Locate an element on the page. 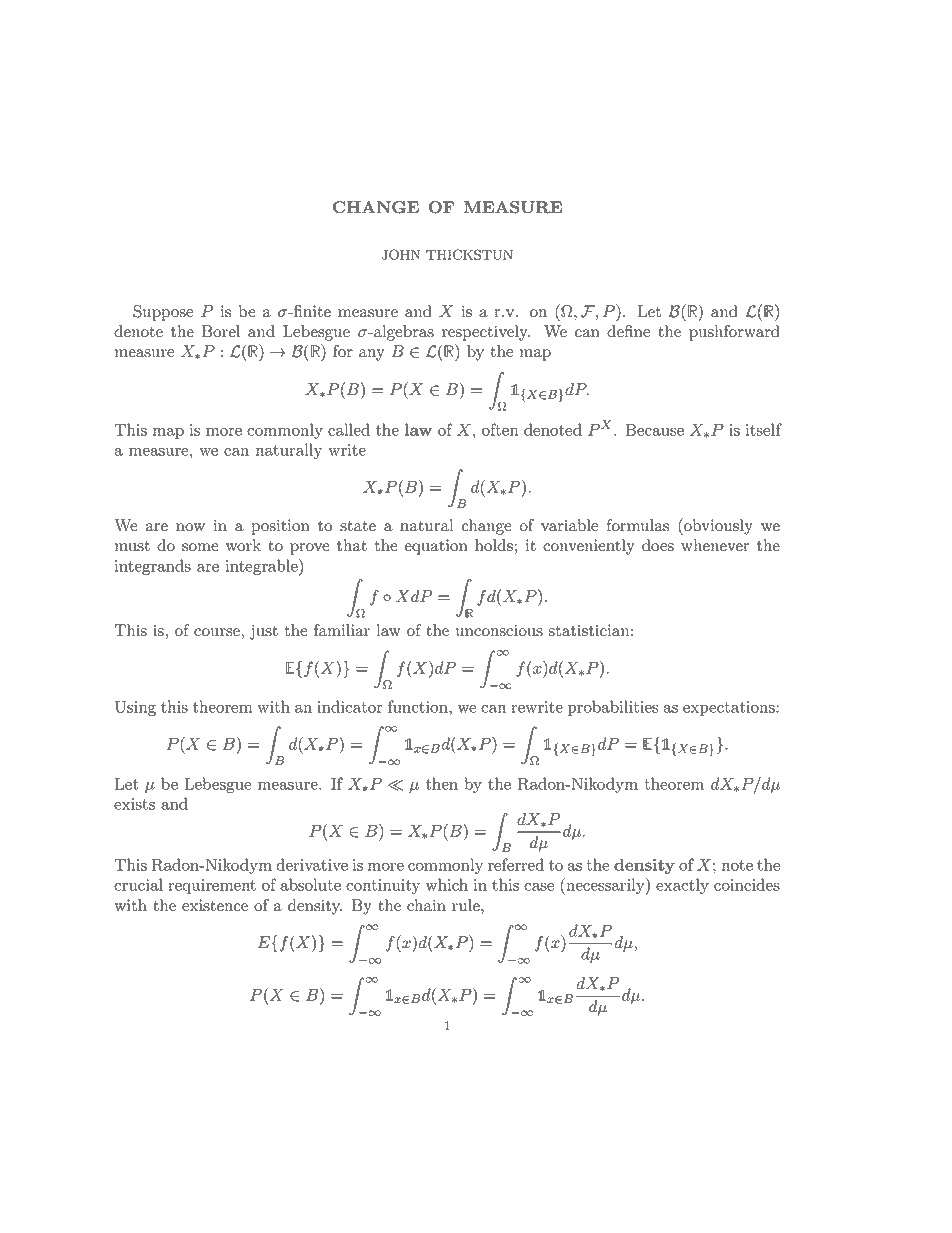 The image size is (952, 1233). often is located at coordinates (500, 429).
